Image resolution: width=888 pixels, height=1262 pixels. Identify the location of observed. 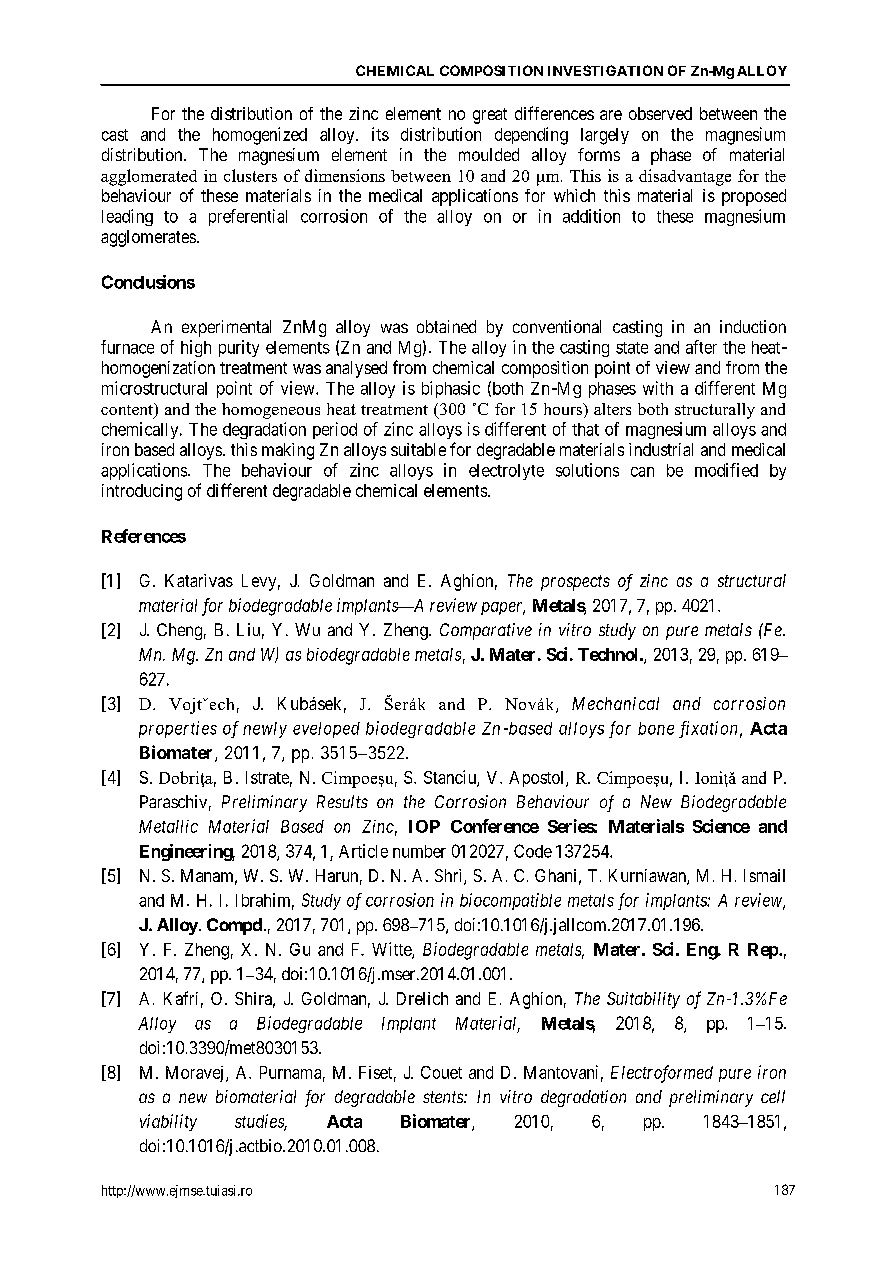
(660, 113).
